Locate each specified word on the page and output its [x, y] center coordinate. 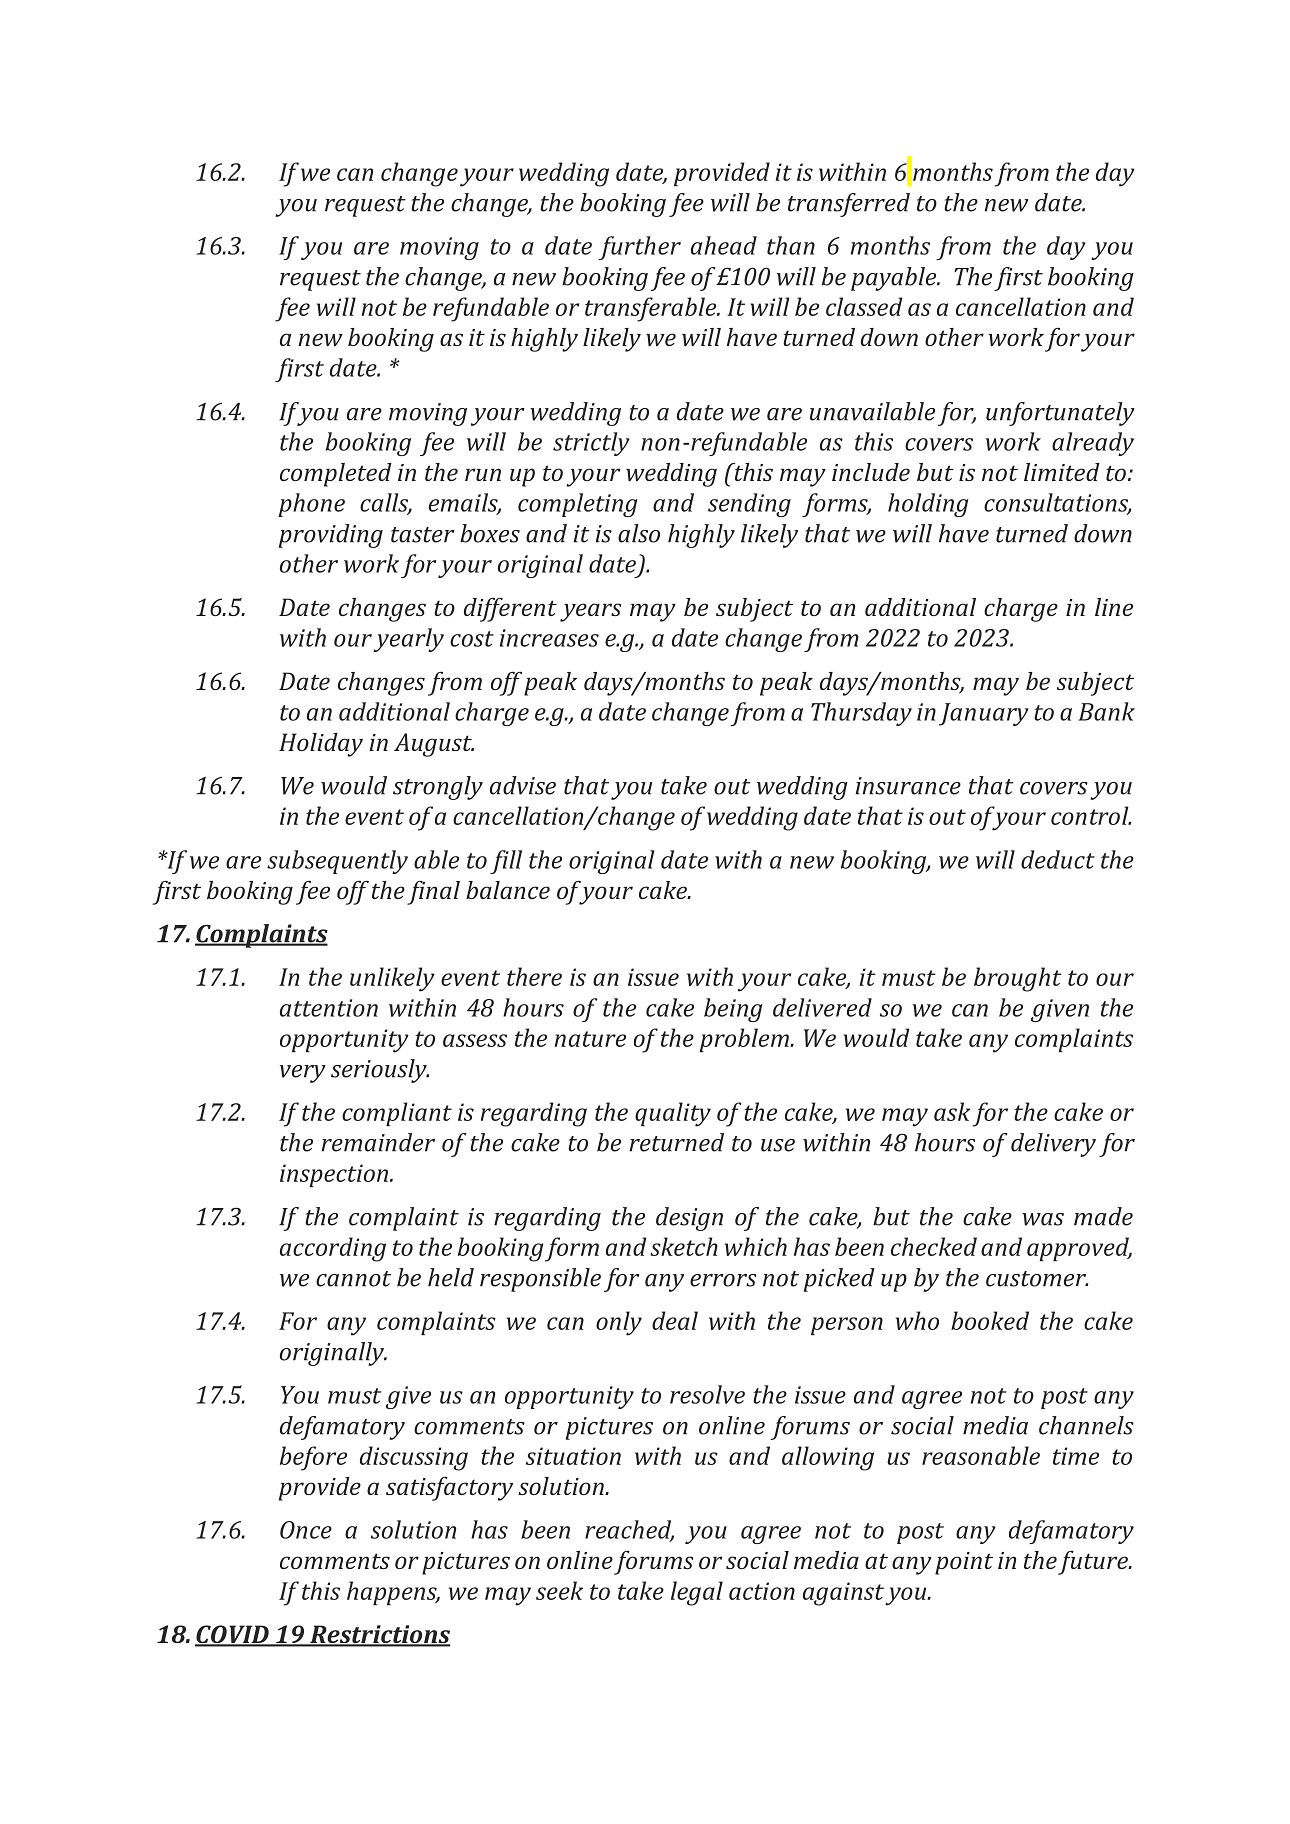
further [639, 248]
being [733, 1010]
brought [1017, 979]
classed [864, 306]
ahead [724, 245]
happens [393, 1593]
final [433, 893]
